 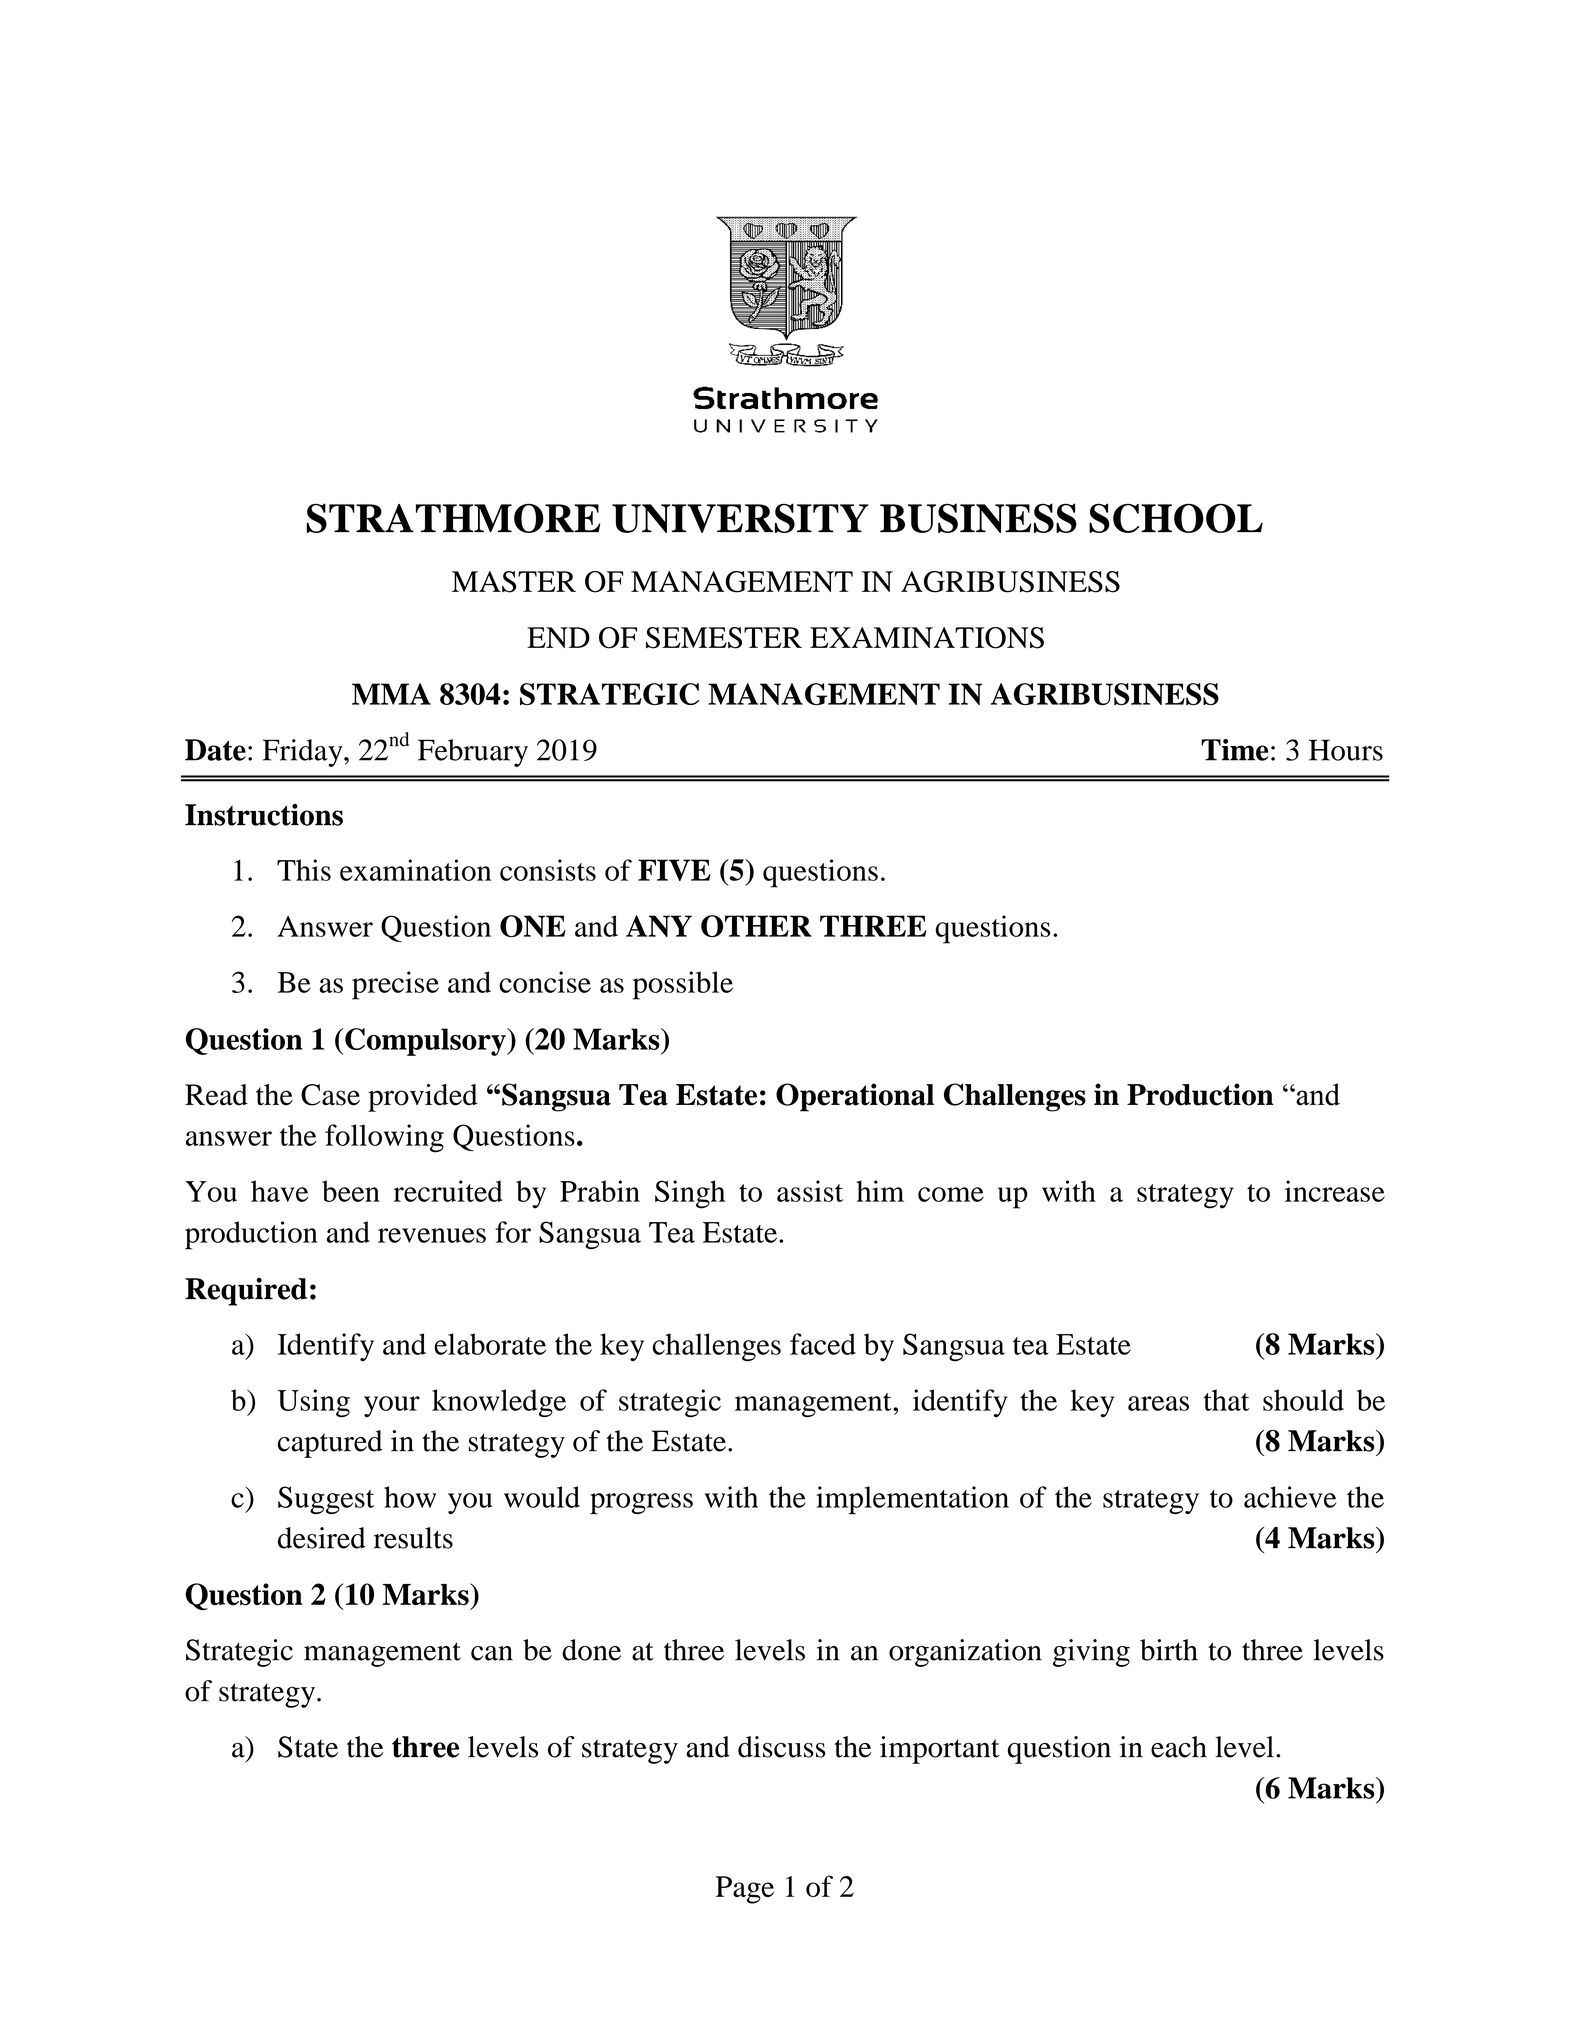 I want to click on been, so click(x=351, y=1191).
